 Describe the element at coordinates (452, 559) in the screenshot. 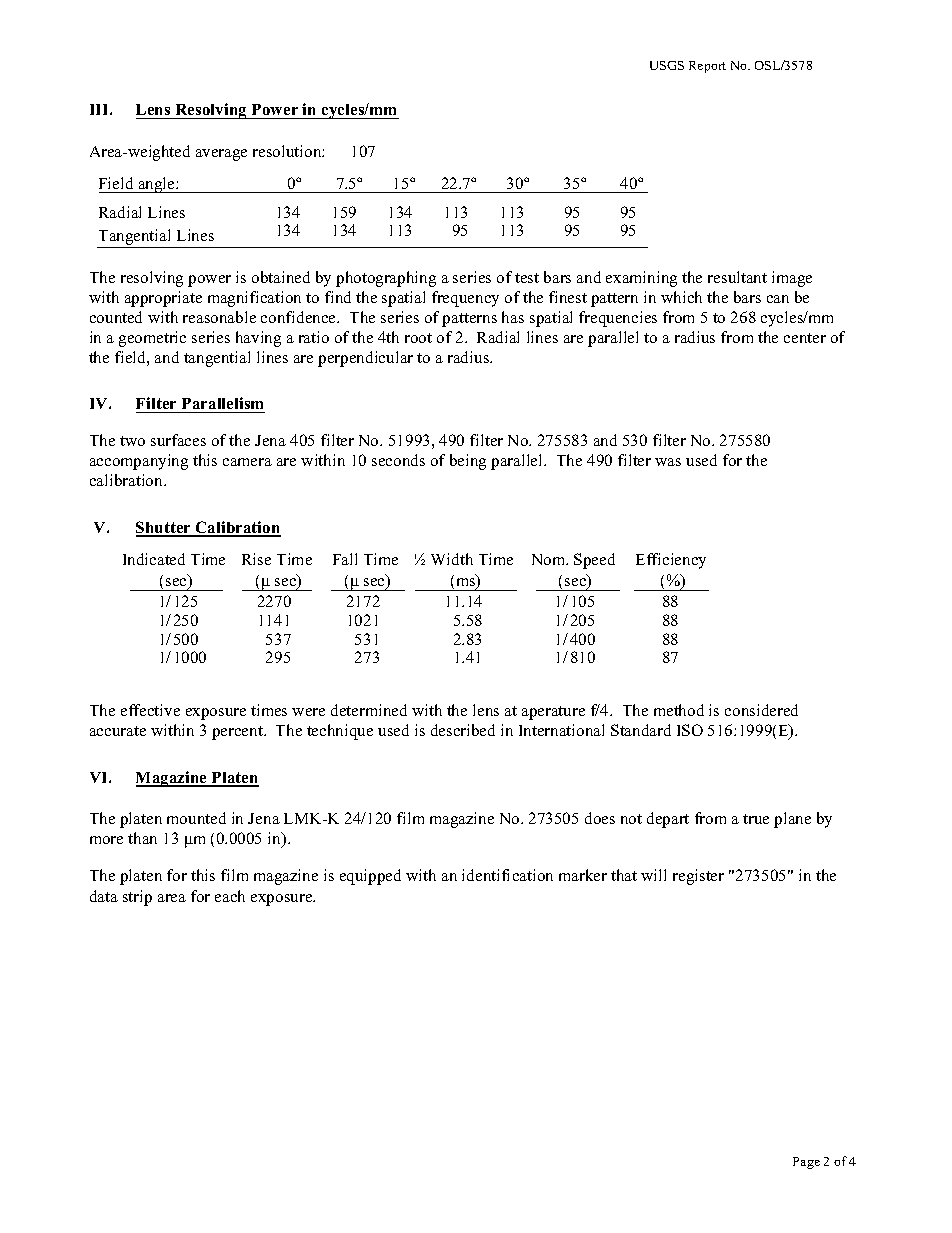

I see `Width` at that location.
